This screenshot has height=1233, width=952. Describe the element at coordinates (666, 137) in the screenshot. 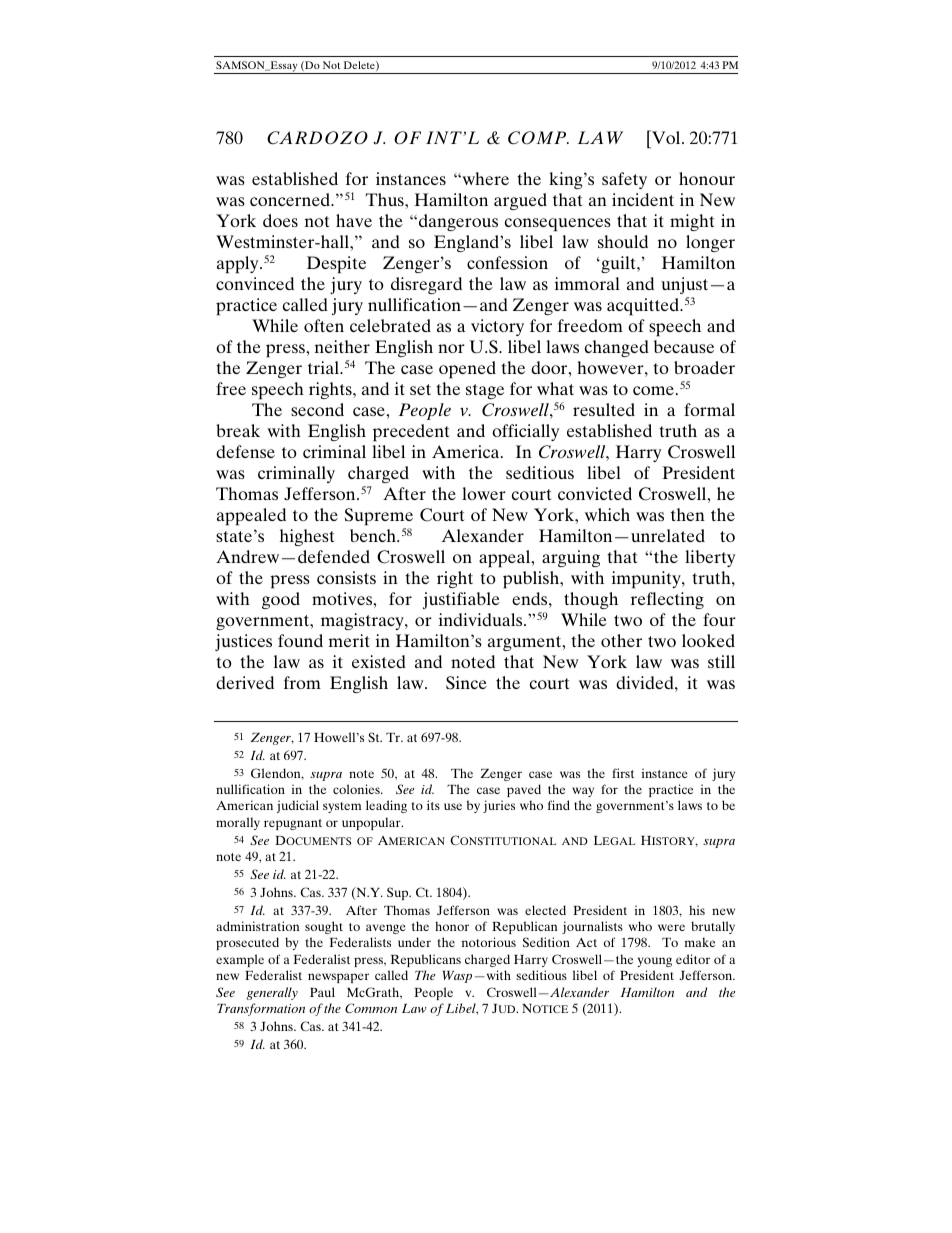

I see `Vol` at that location.
